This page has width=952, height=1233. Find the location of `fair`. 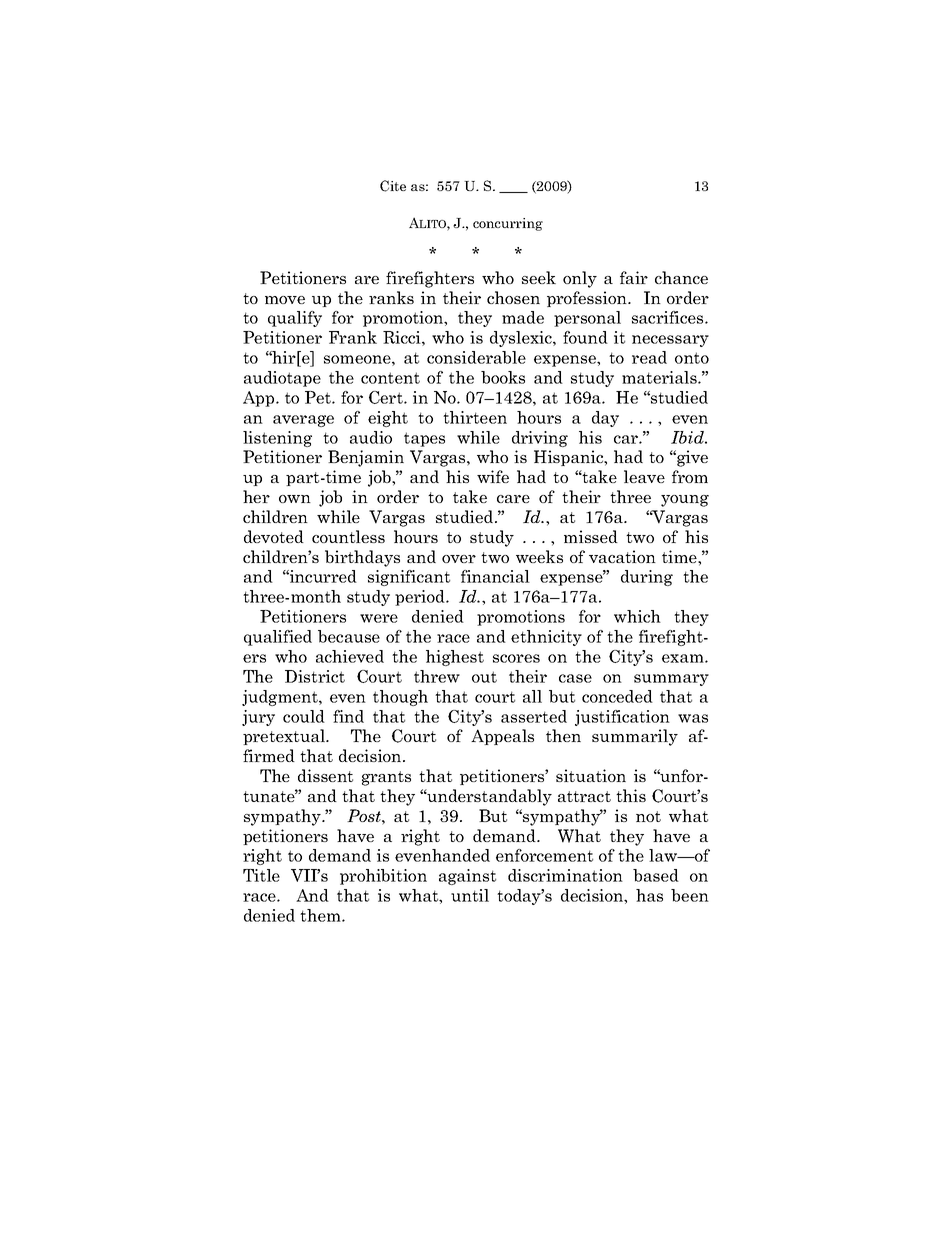

fair is located at coordinates (634, 277).
